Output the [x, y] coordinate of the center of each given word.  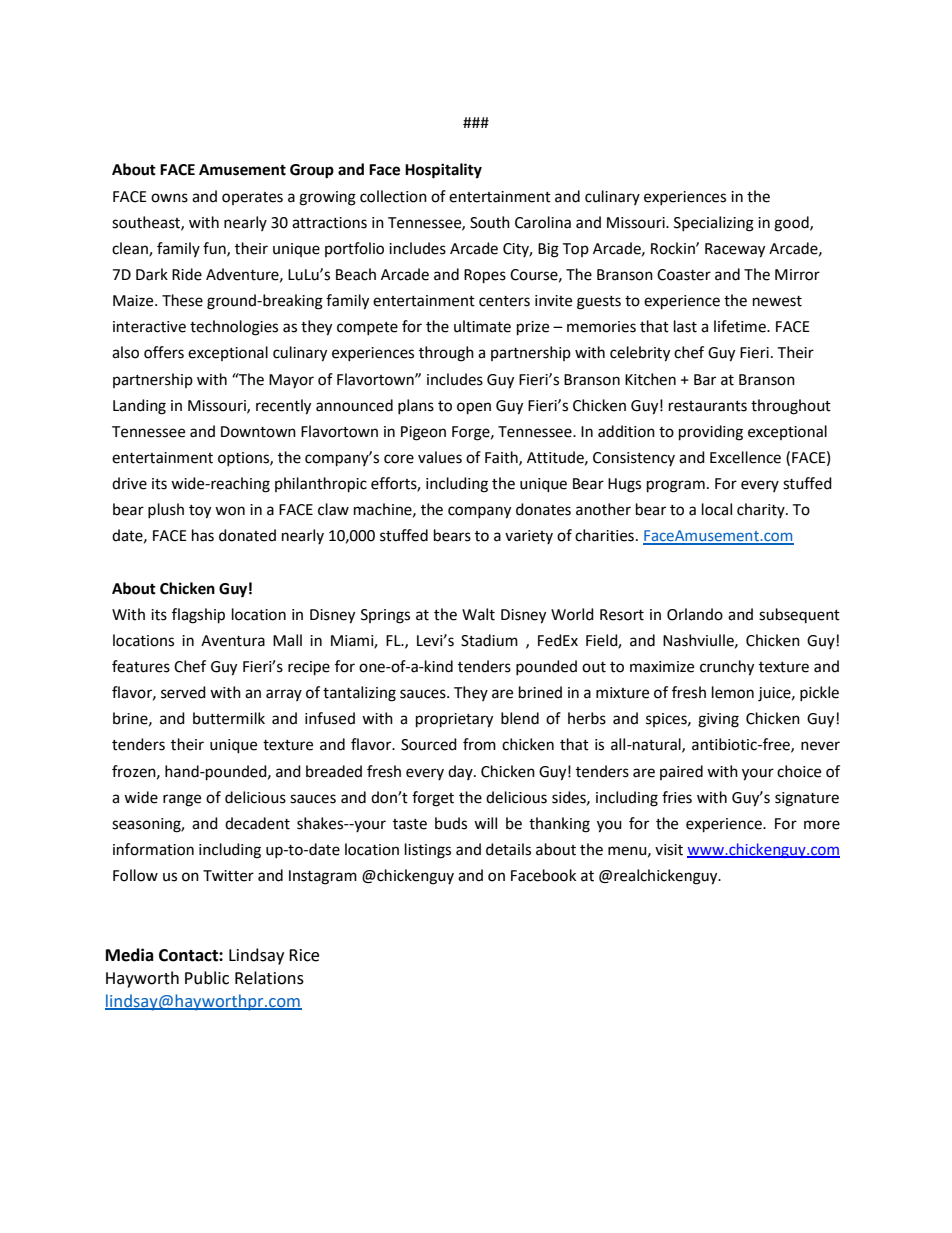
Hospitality [443, 171]
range [182, 800]
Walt [478, 614]
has [203, 535]
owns [169, 198]
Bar [705, 380]
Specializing [714, 224]
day [461, 772]
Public [207, 978]
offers [164, 352]
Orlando [695, 614]
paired [681, 772]
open [474, 408]
